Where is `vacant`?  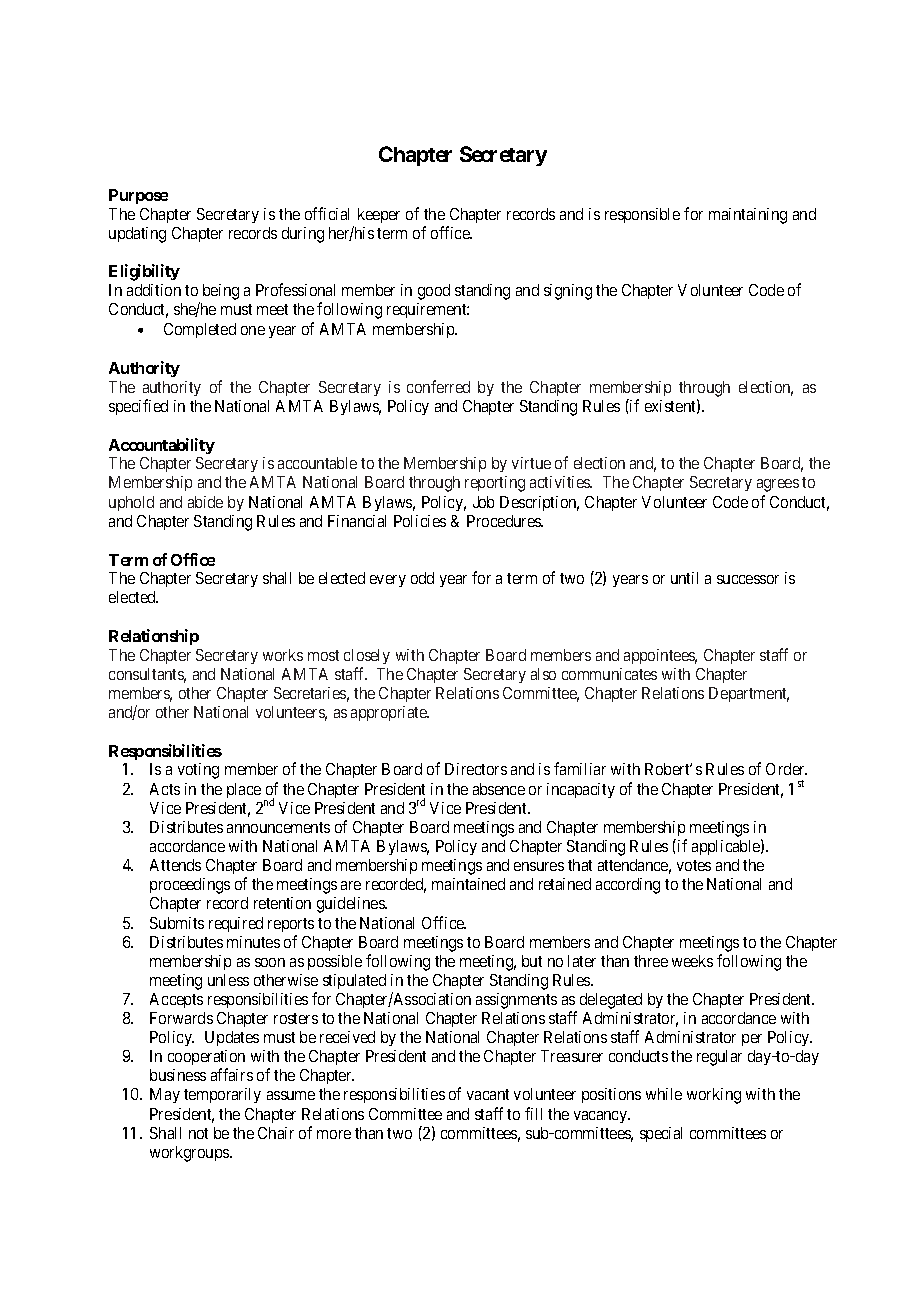
vacant is located at coordinates (488, 1094).
